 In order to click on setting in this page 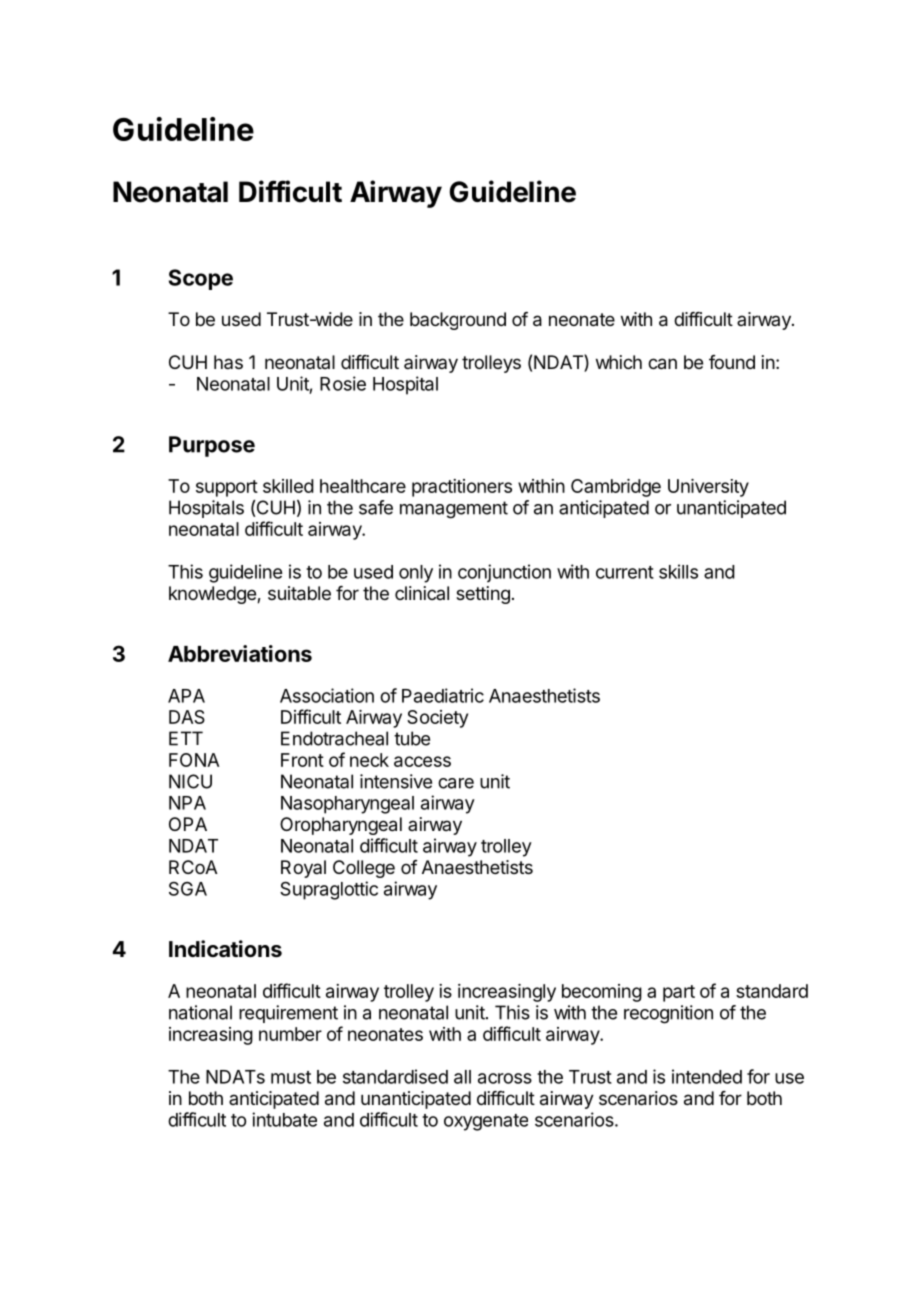, I will do `click(483, 595)`.
